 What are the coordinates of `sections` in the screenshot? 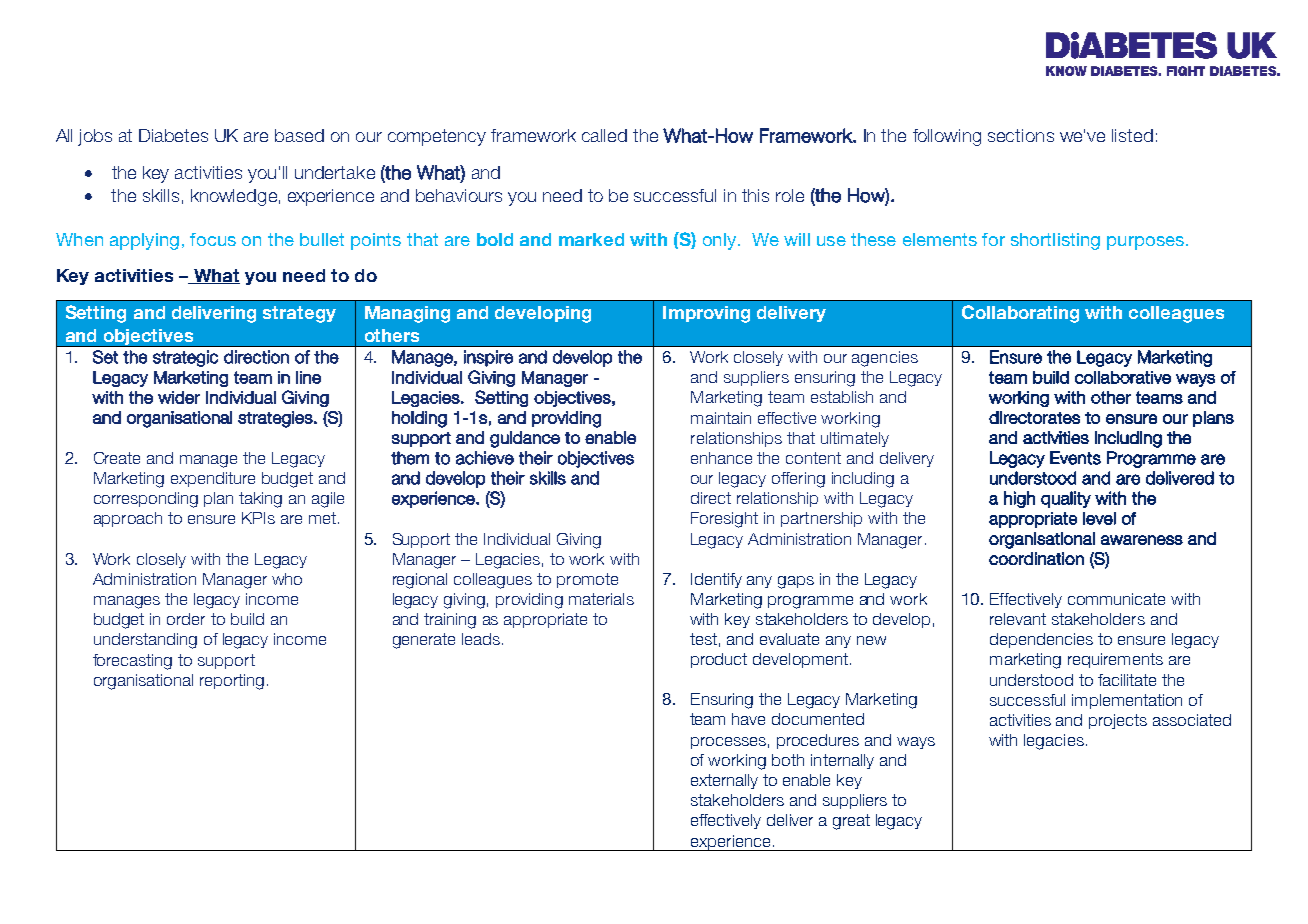 It's located at (1021, 135).
